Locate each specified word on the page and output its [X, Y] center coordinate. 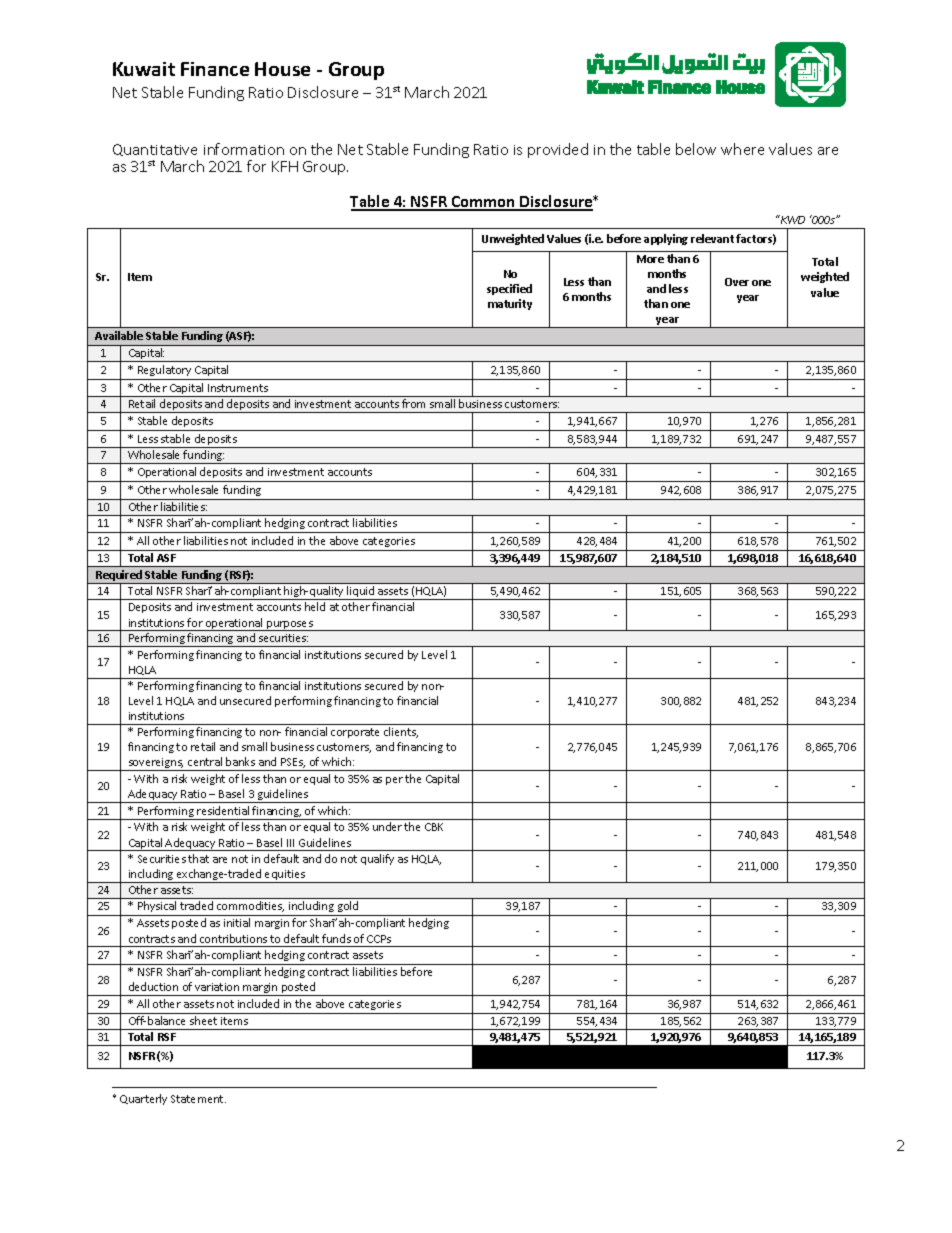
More [650, 259]
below [696, 149]
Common [484, 203]
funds [336, 938]
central [205, 761]
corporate [355, 733]
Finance [215, 69]
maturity [510, 304]
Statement [198, 1099]
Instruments [238, 388]
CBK [434, 827]
